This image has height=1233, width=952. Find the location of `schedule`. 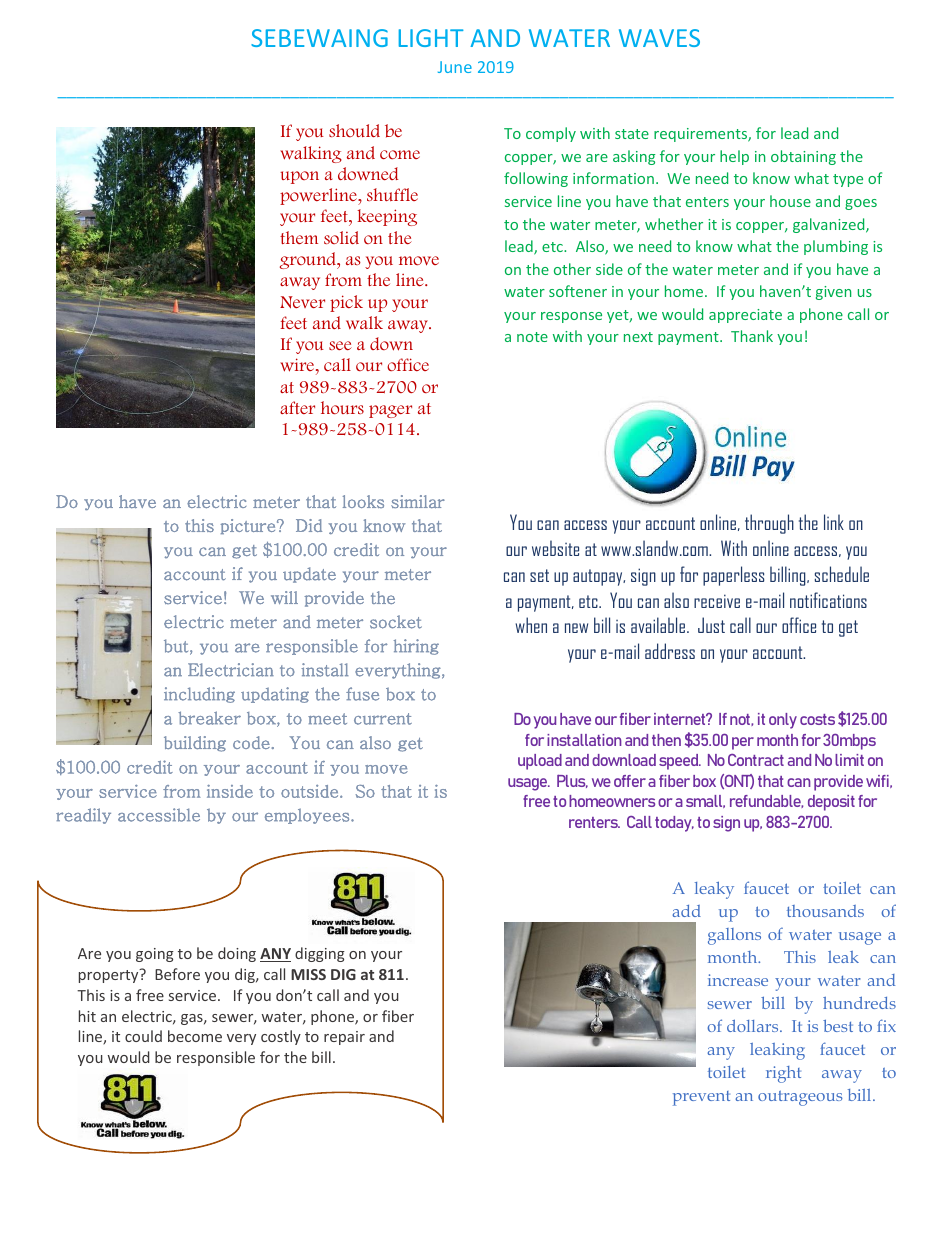

schedule is located at coordinates (842, 574).
